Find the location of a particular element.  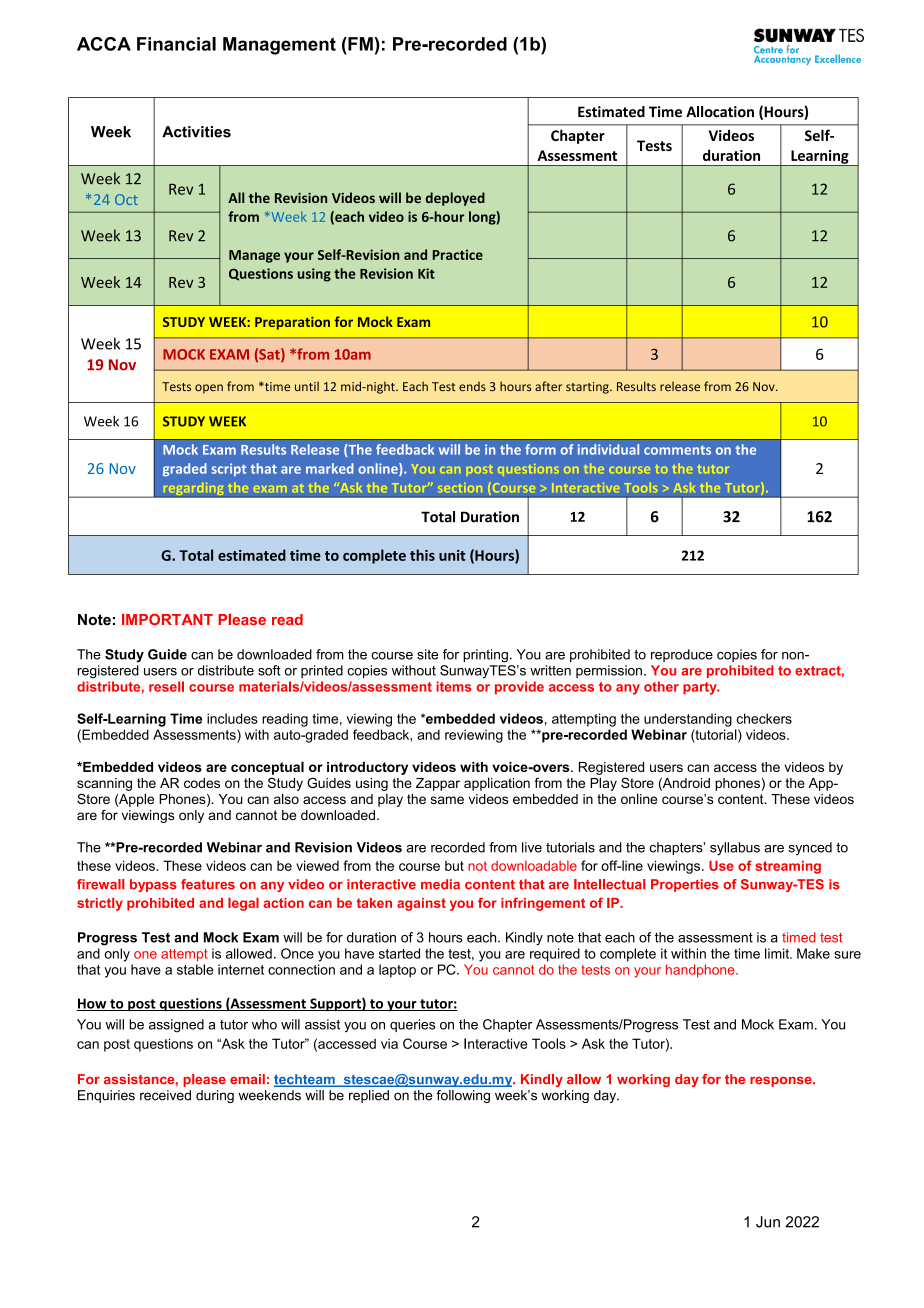

printing is located at coordinates (485, 656).
